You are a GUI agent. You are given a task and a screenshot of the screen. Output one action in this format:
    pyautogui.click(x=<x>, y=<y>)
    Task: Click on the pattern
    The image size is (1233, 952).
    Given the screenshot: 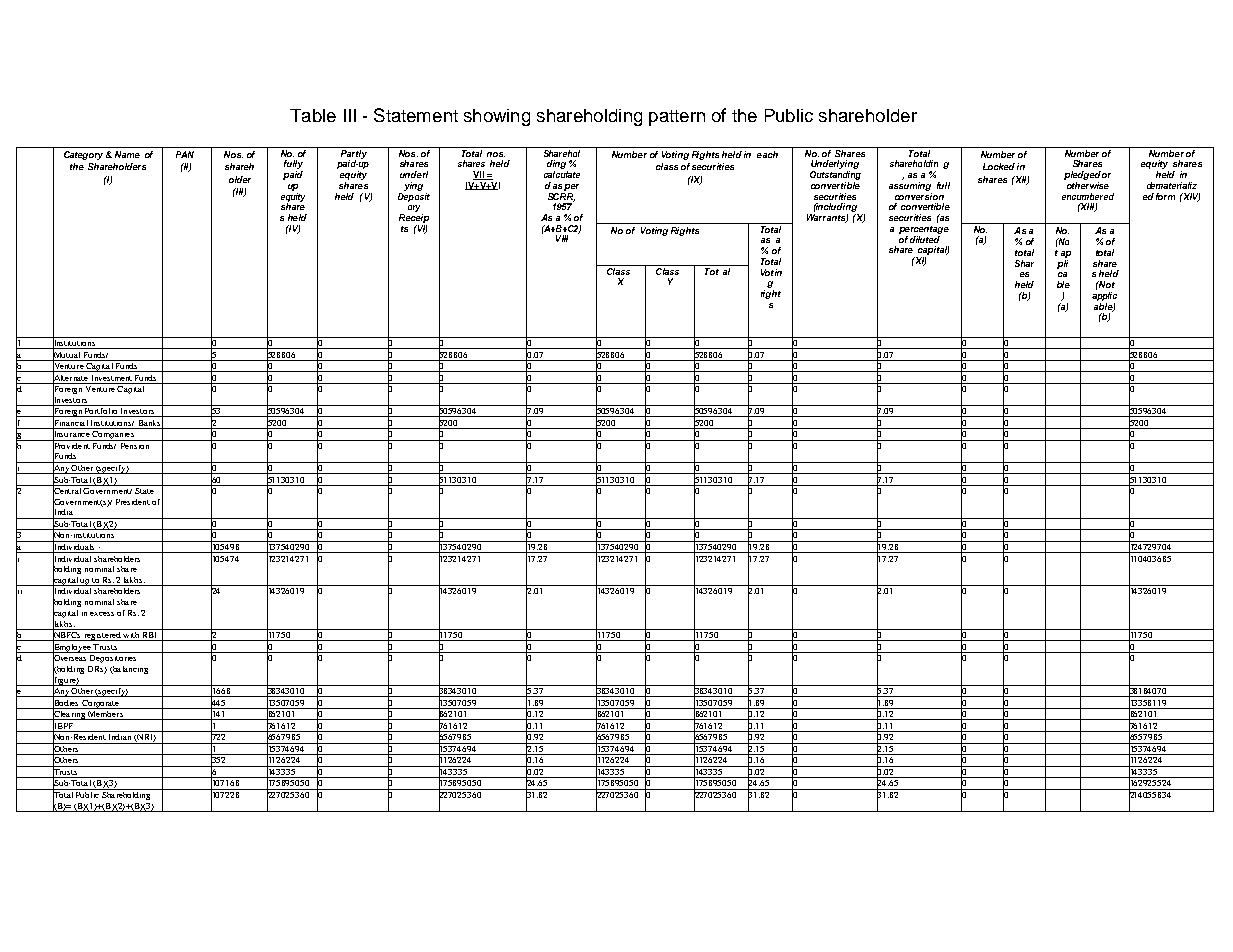 What is the action you would take?
    pyautogui.click(x=677, y=118)
